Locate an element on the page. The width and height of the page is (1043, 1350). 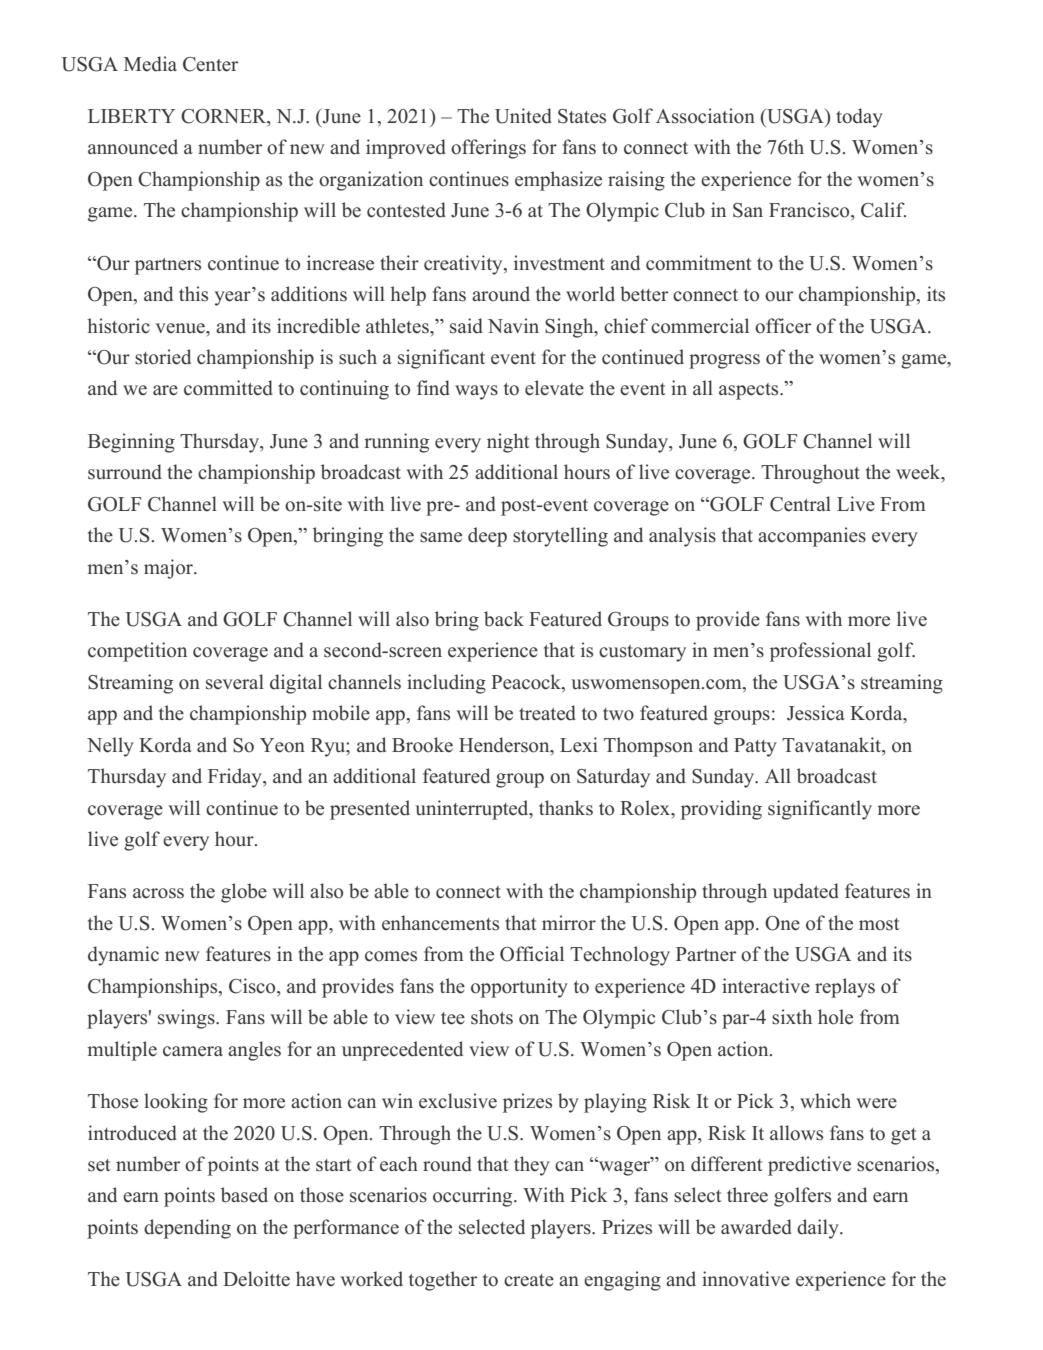
aspects is located at coordinates (750, 391).
